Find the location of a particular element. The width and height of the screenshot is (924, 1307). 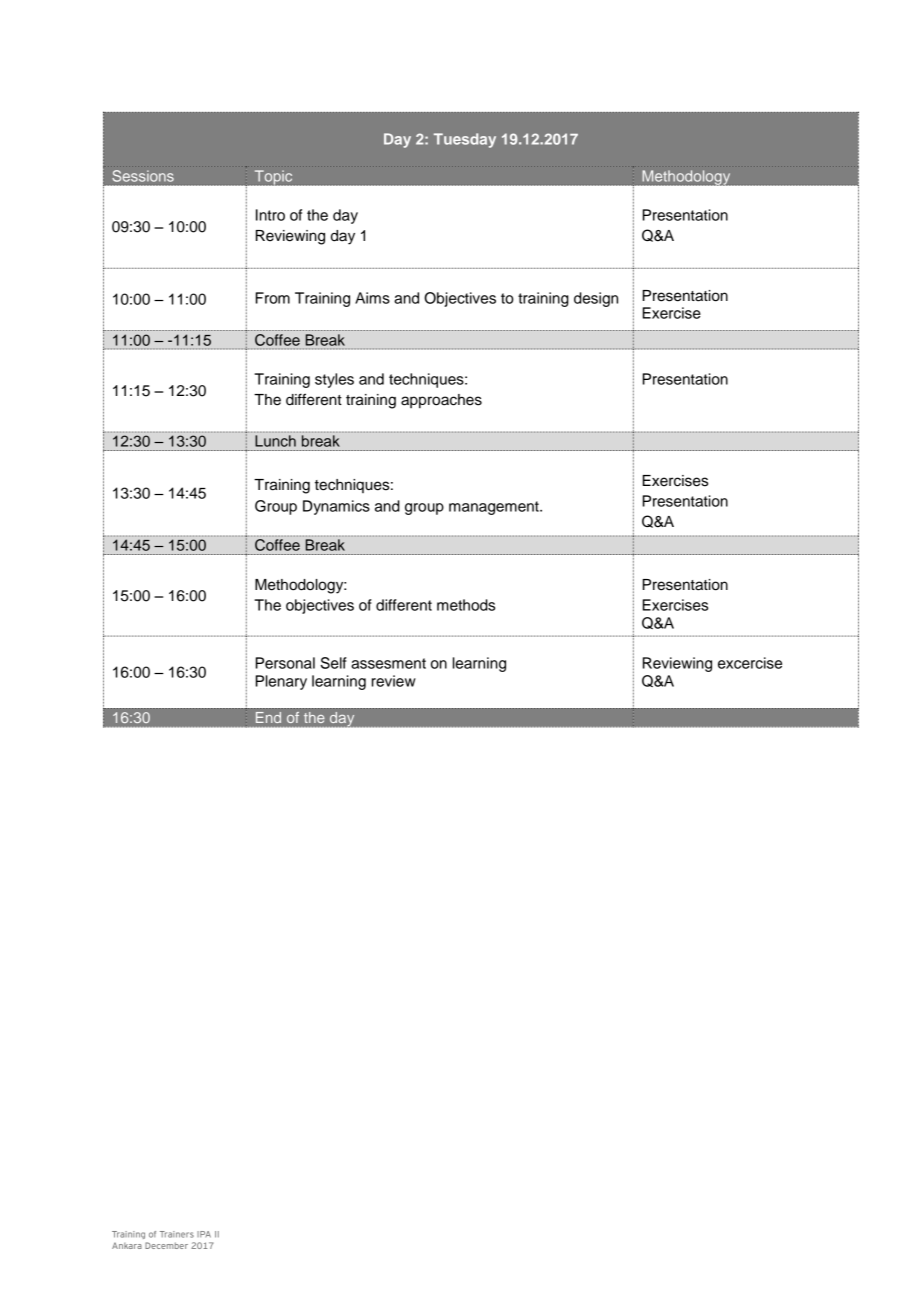

Lunch is located at coordinates (275, 441).
